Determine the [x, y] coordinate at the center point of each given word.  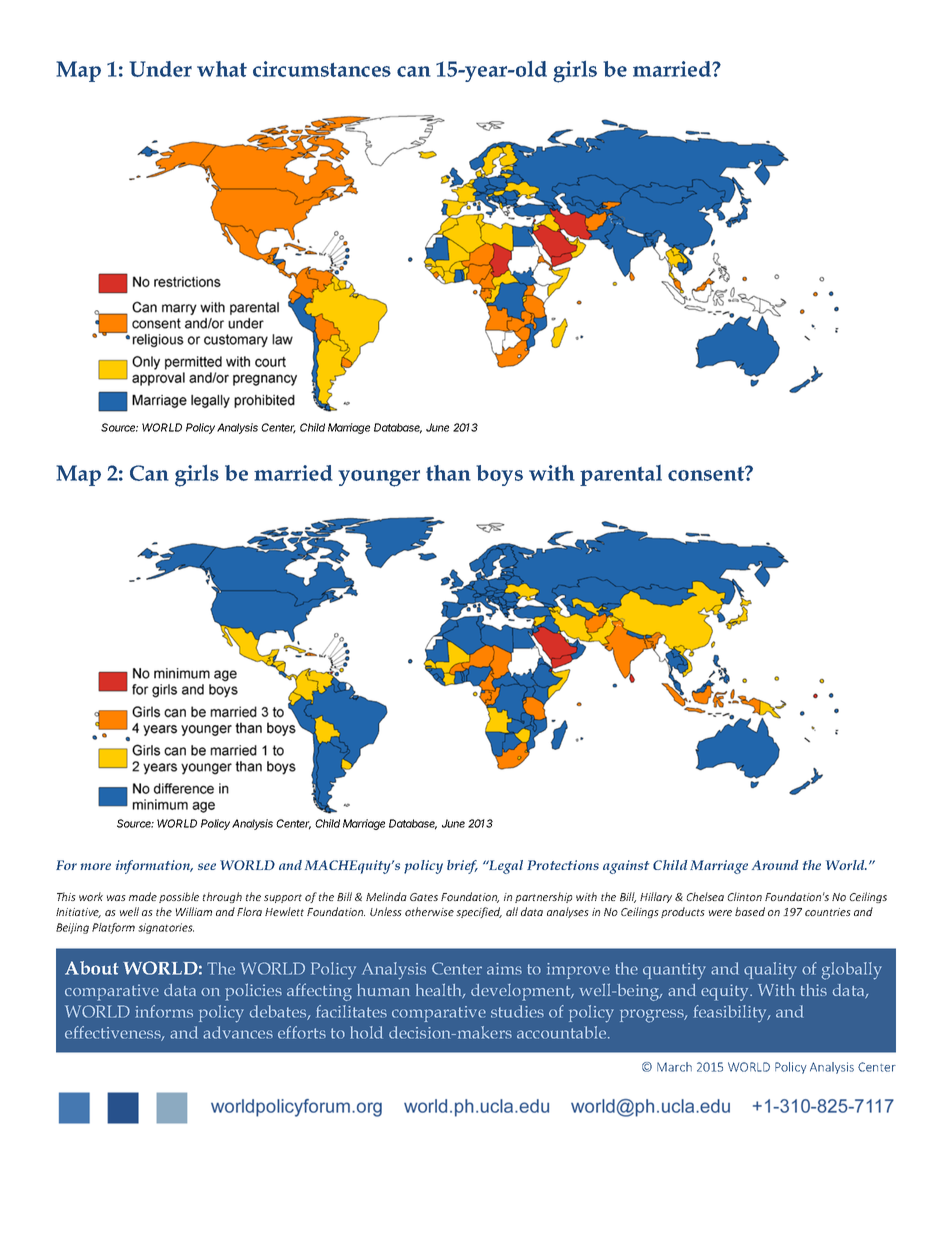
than [448, 473]
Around [775, 865]
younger [379, 478]
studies [517, 1011]
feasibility [731, 1013]
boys [499, 475]
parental [621, 475]
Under [160, 69]
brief [462, 867]
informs [164, 1011]
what [222, 69]
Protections [563, 865]
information [154, 867]
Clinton [745, 896]
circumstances [322, 69]
